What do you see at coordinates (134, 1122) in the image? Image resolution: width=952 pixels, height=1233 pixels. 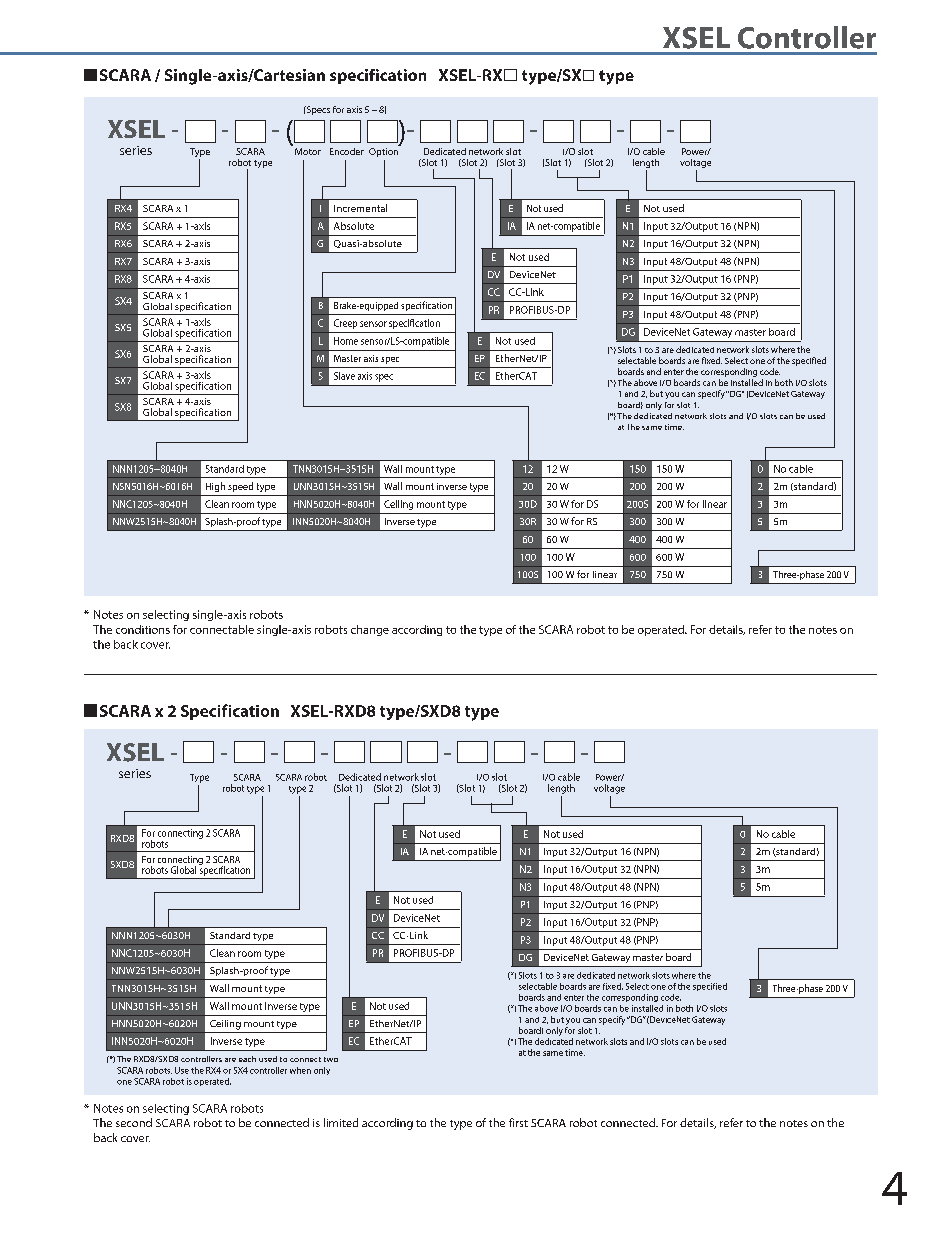 I see `second` at bounding box center [134, 1122].
